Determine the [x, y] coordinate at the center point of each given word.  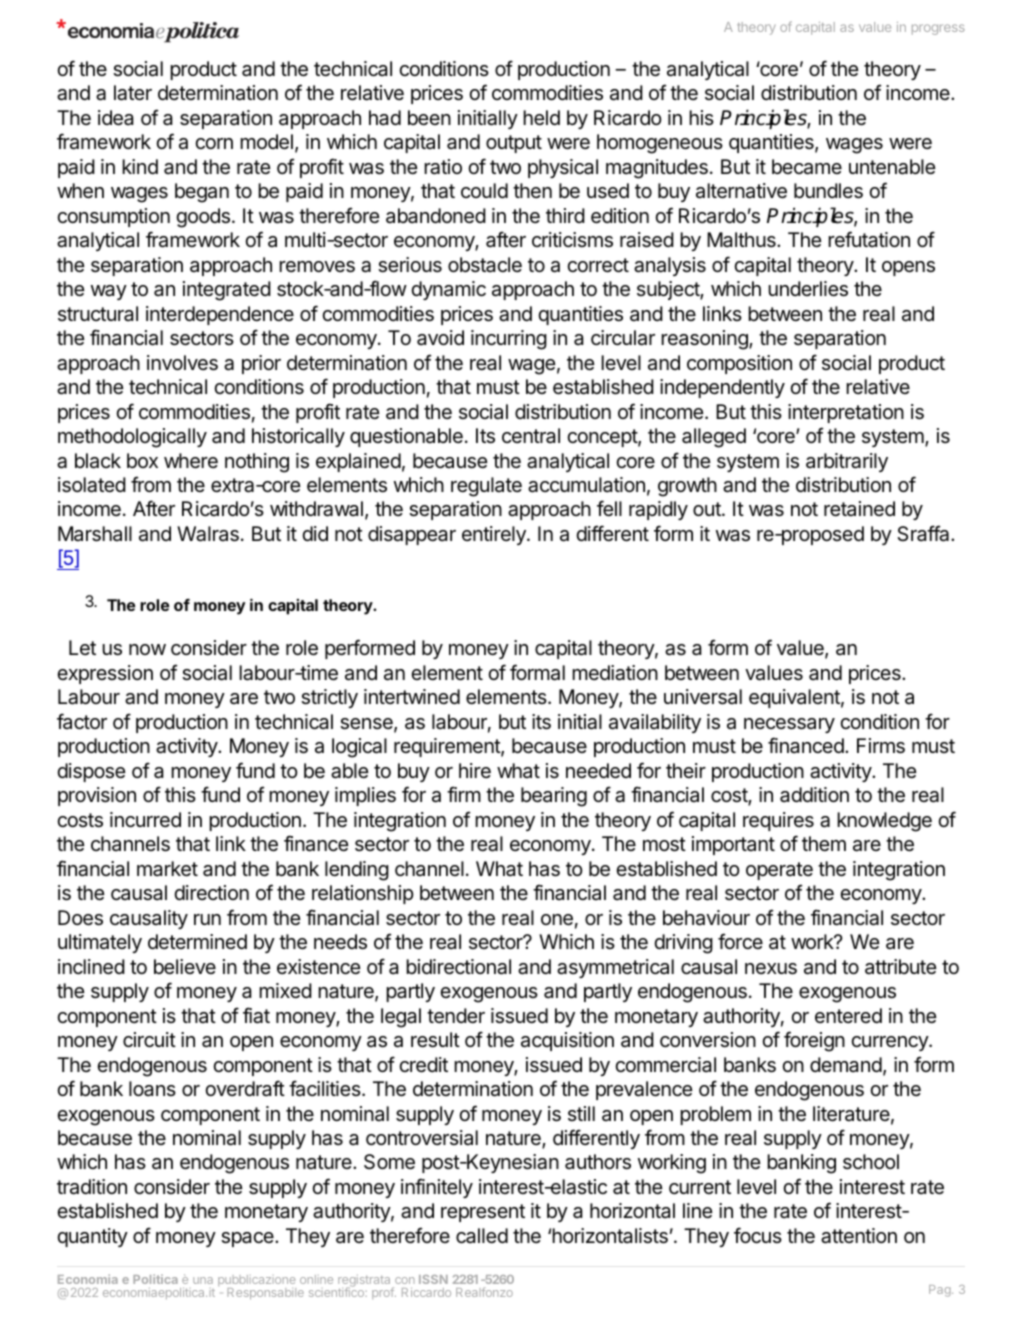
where [191, 461]
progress [938, 29]
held [541, 117]
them [824, 843]
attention [859, 1236]
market [167, 869]
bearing [554, 797]
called [482, 1236]
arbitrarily [847, 462]
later [133, 93]
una [203, 1280]
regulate [486, 487]
